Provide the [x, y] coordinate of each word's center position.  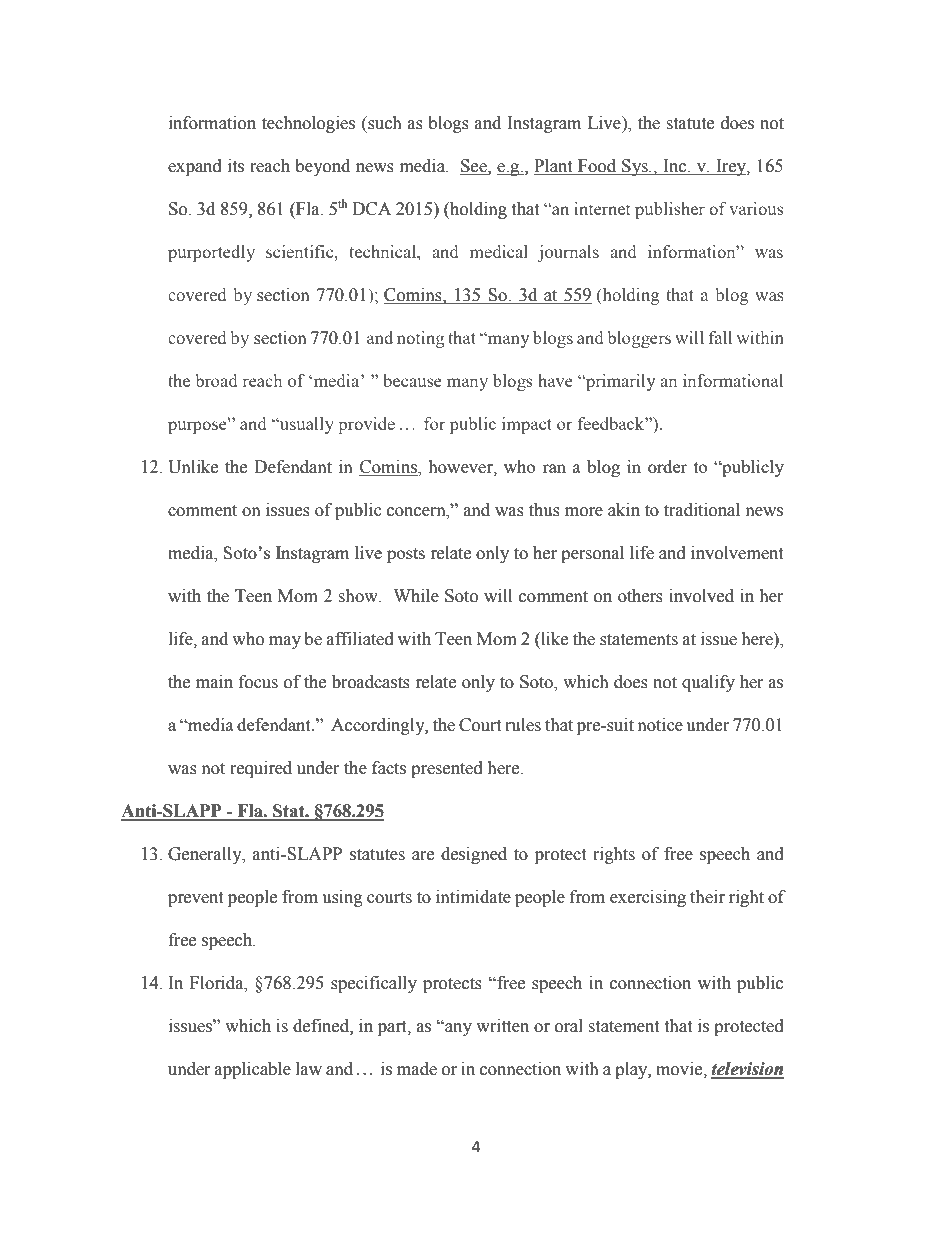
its [236, 166]
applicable [253, 1070]
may [285, 642]
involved [701, 596]
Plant [554, 167]
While [416, 596]
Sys [635, 167]
